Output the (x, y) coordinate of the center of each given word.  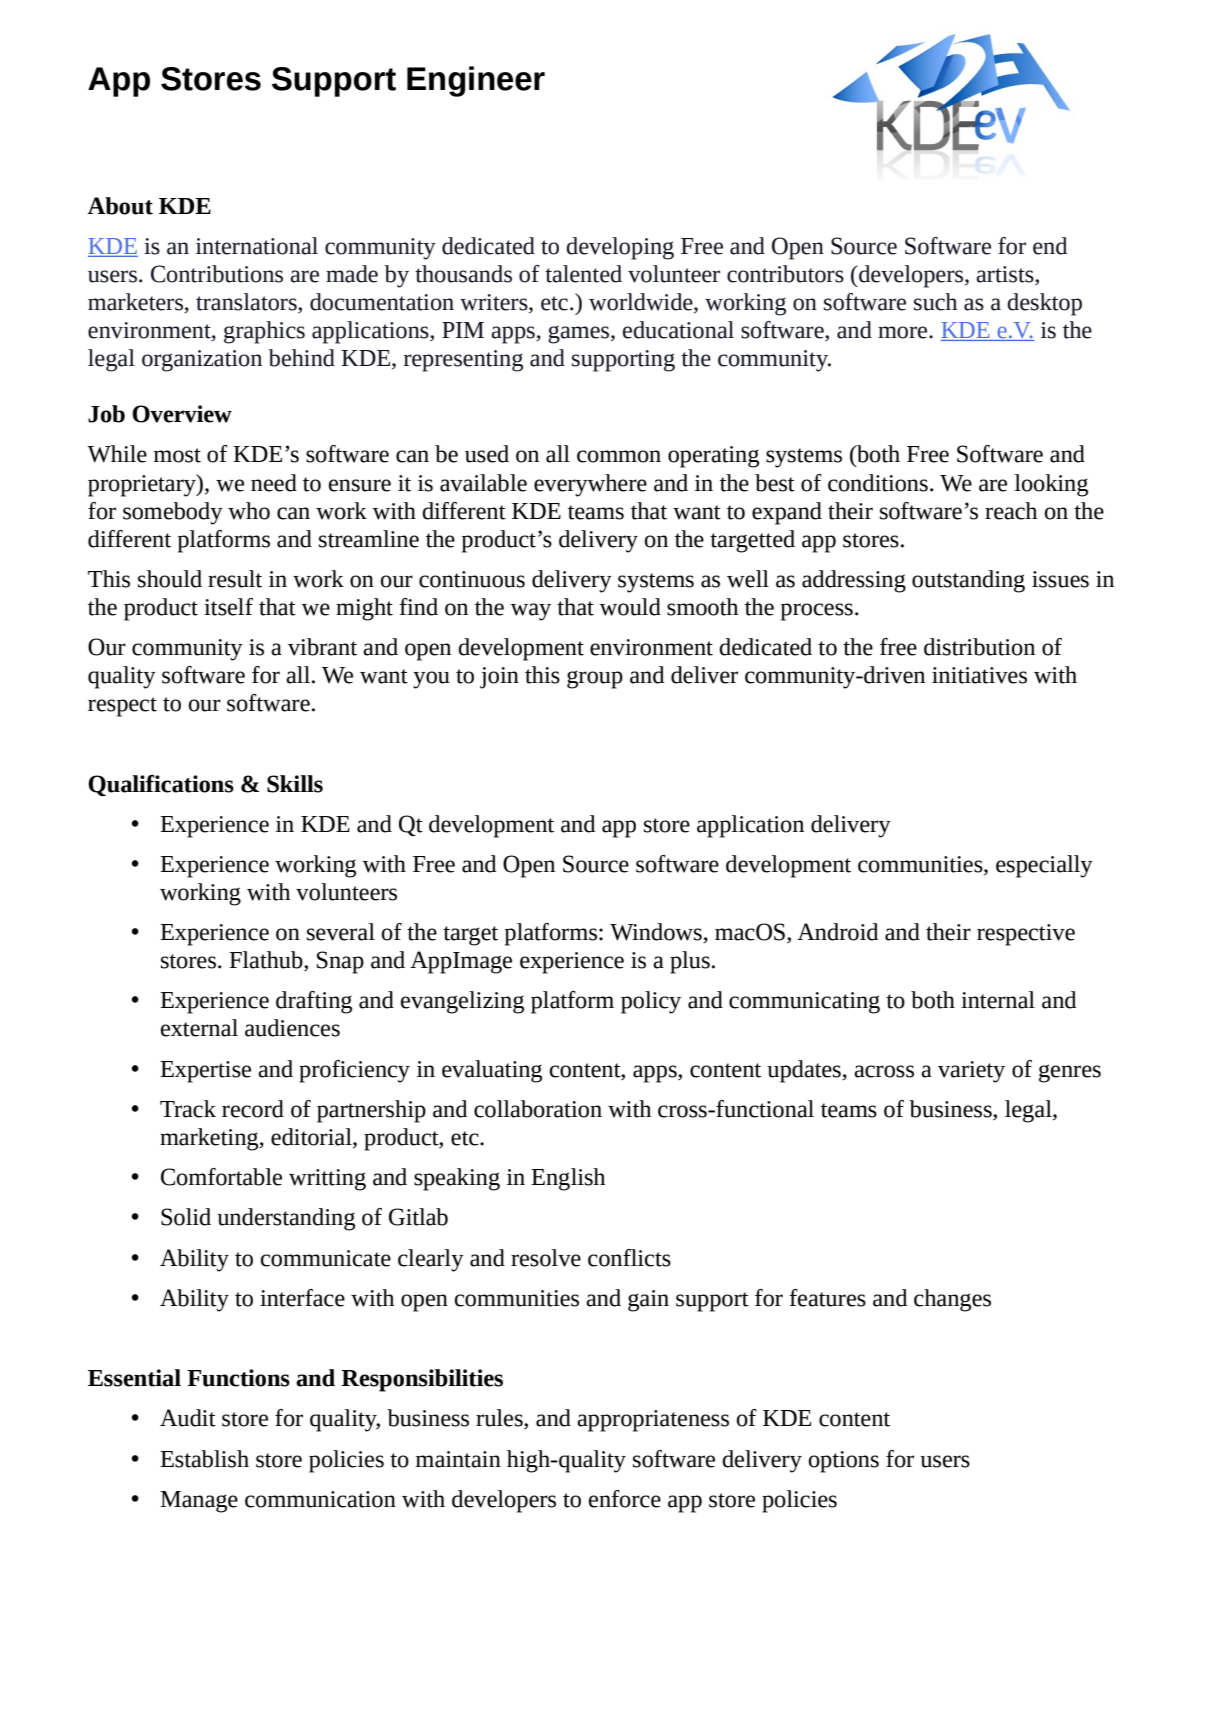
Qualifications (161, 786)
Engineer (476, 81)
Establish (204, 1459)
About (120, 206)
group (595, 680)
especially (1044, 866)
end (1050, 246)
